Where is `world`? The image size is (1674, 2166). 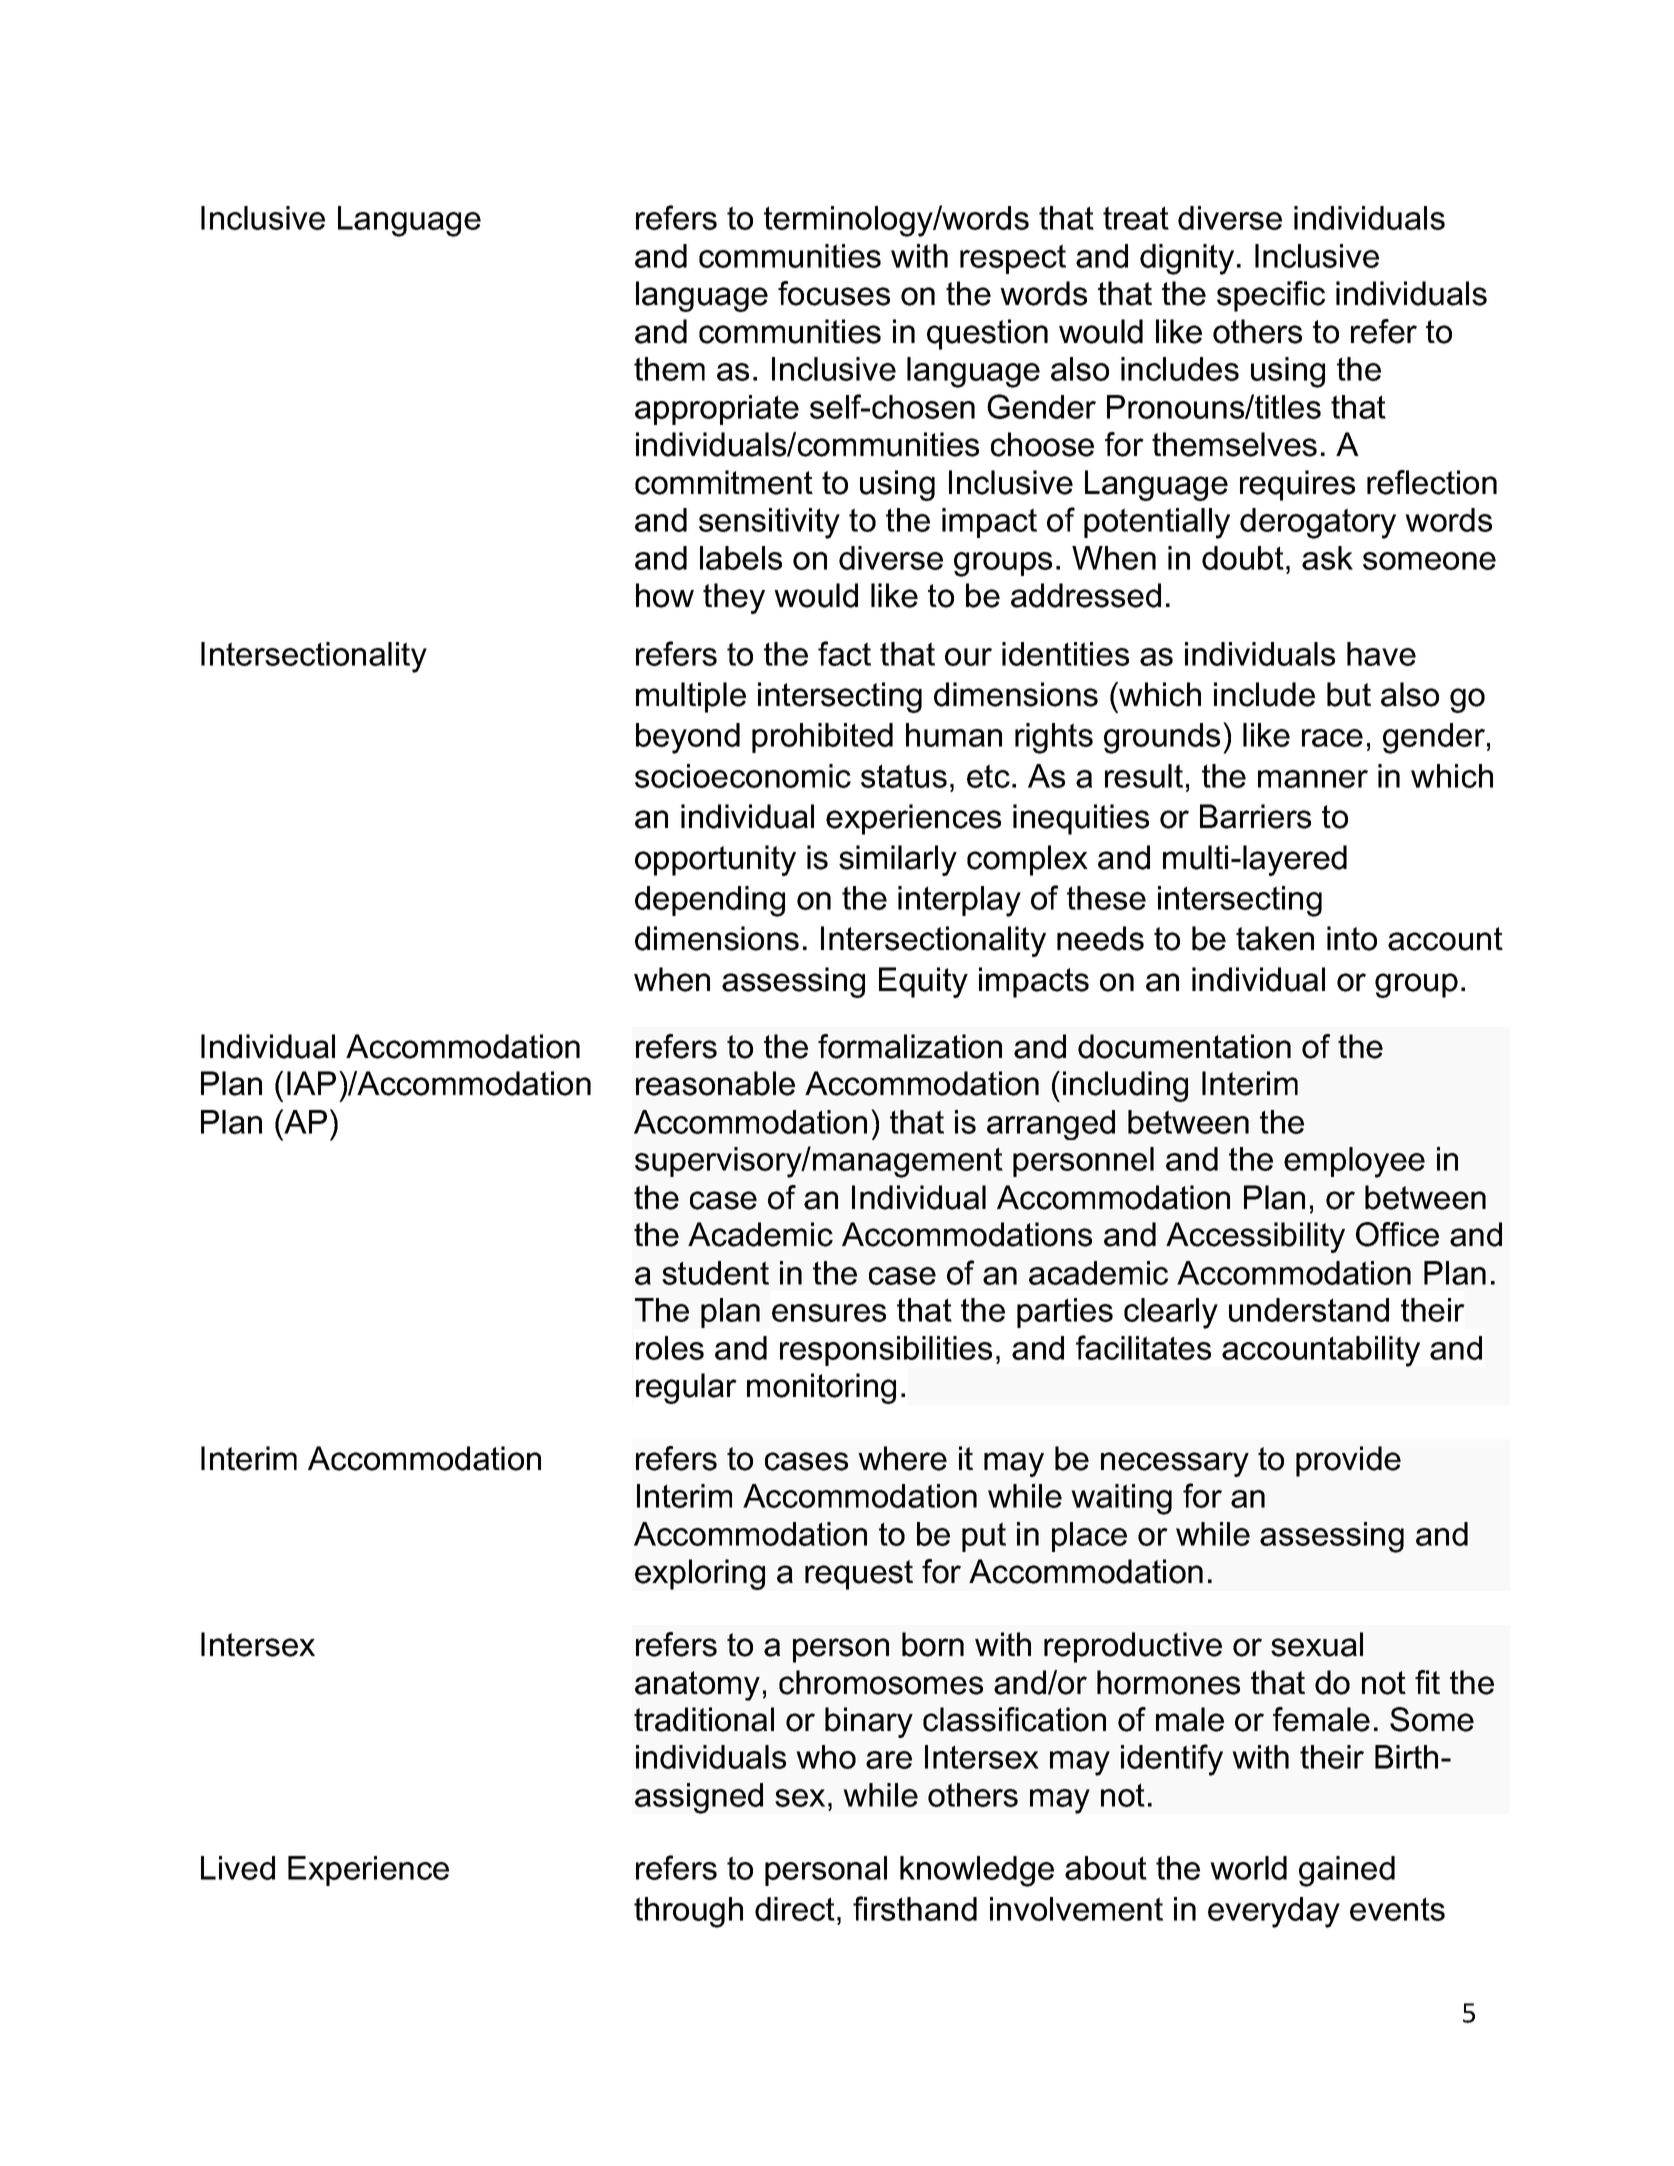
world is located at coordinates (1248, 1868).
